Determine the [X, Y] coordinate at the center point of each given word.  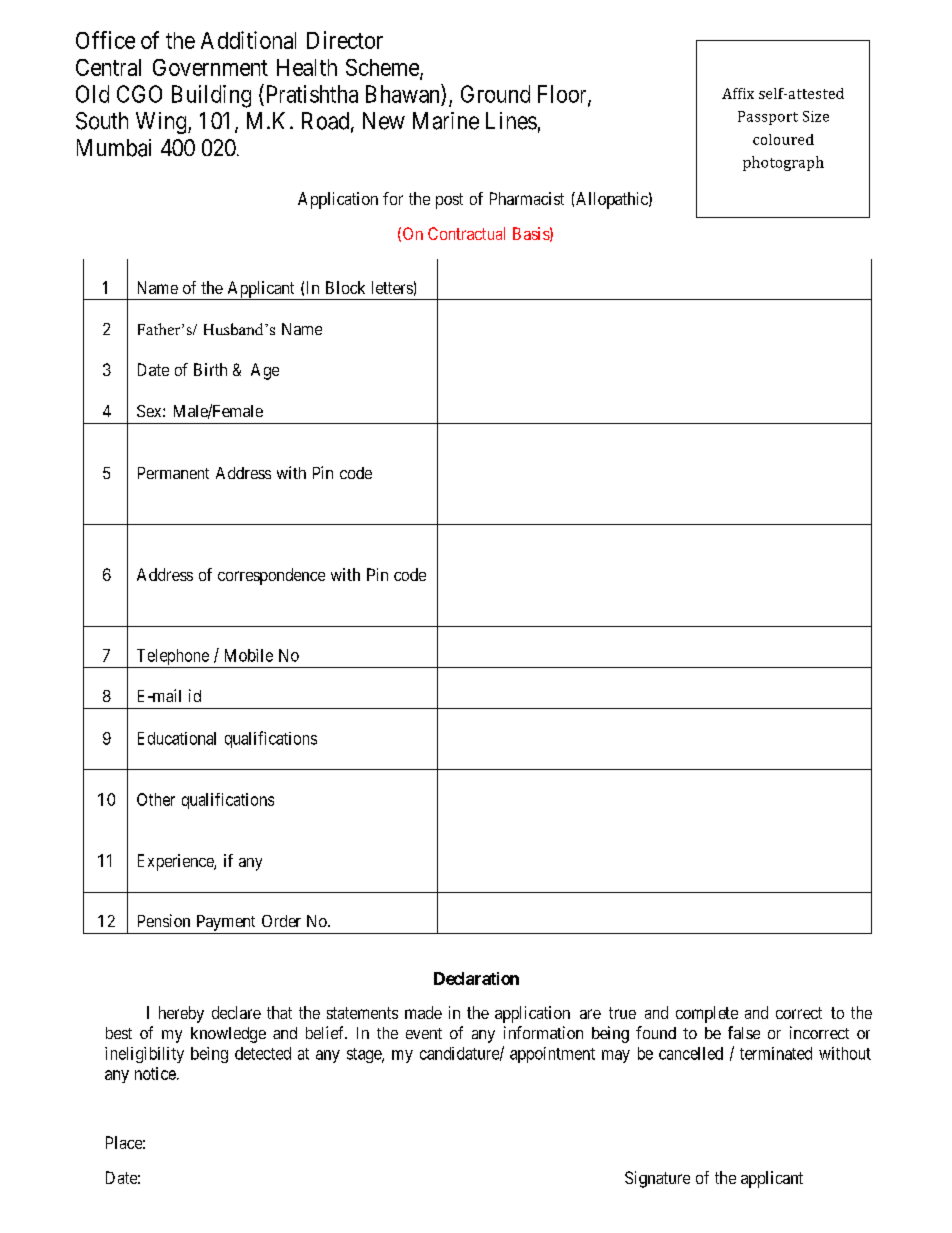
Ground [495, 94]
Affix [738, 93]
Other [156, 799]
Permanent [173, 473]
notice [156, 1073]
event [424, 1033]
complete [707, 1014]
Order [281, 921]
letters [392, 287]
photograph [783, 163]
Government [210, 67]
